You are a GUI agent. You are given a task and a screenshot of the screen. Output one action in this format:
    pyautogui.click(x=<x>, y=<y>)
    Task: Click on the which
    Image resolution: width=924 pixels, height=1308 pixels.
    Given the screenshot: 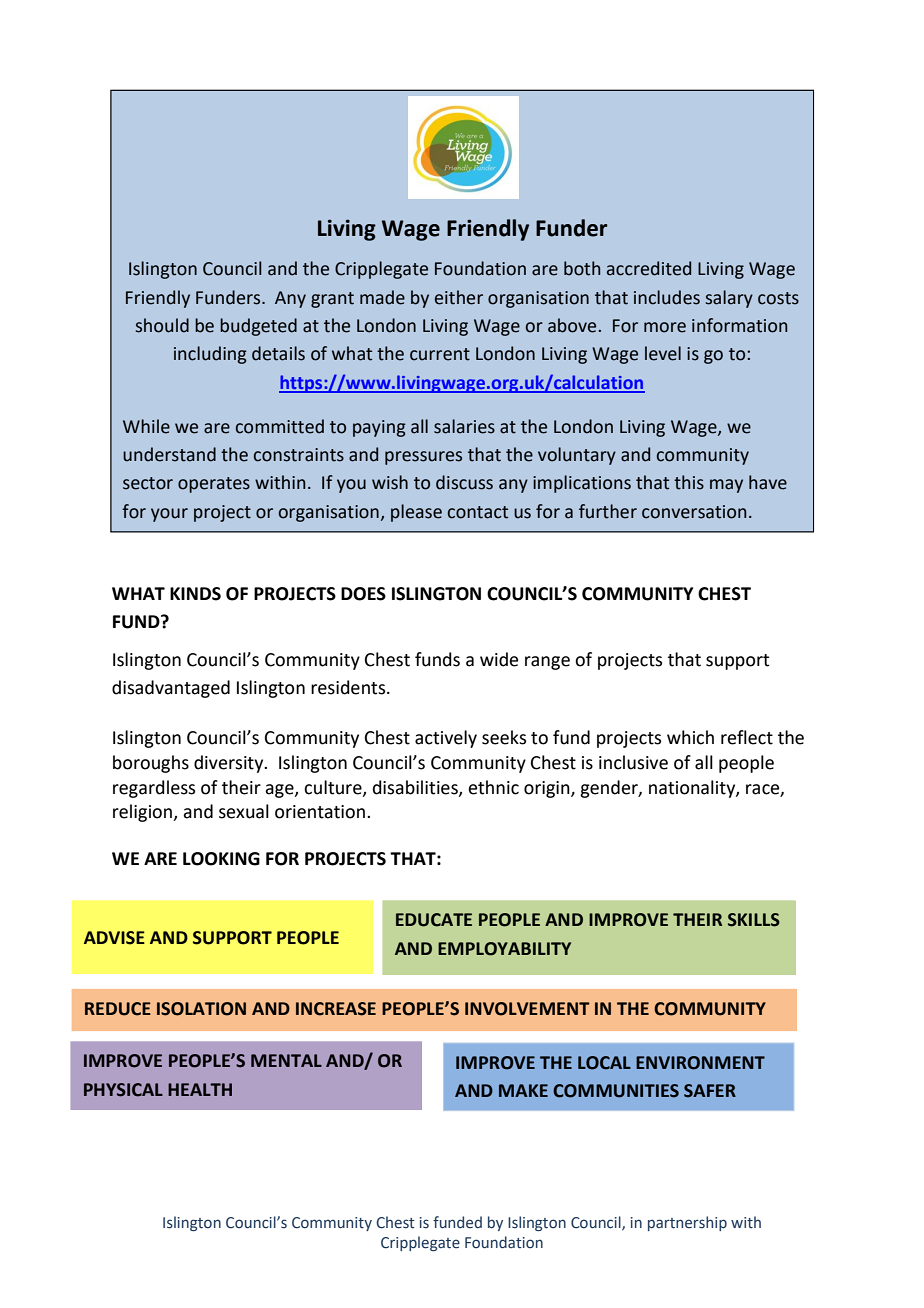 What is the action you would take?
    pyautogui.click(x=690, y=737)
